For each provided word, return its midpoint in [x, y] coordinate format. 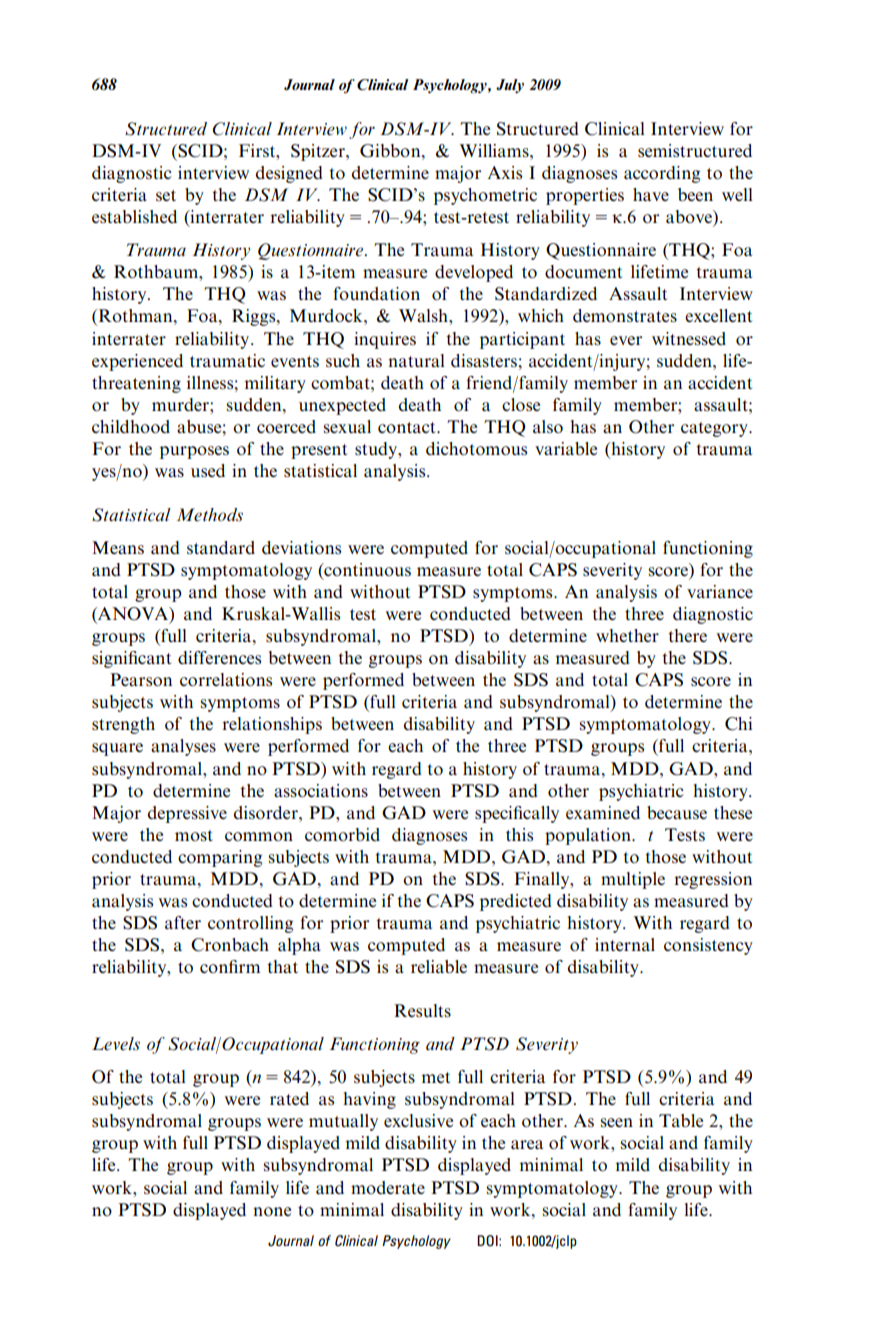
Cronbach [230, 945]
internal [625, 944]
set [166, 195]
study [377, 450]
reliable [439, 966]
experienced [137, 362]
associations [321, 791]
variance [720, 591]
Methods [210, 515]
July [510, 86]
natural [416, 360]
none [272, 1211]
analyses [183, 747]
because [677, 812]
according [662, 174]
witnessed [689, 338]
